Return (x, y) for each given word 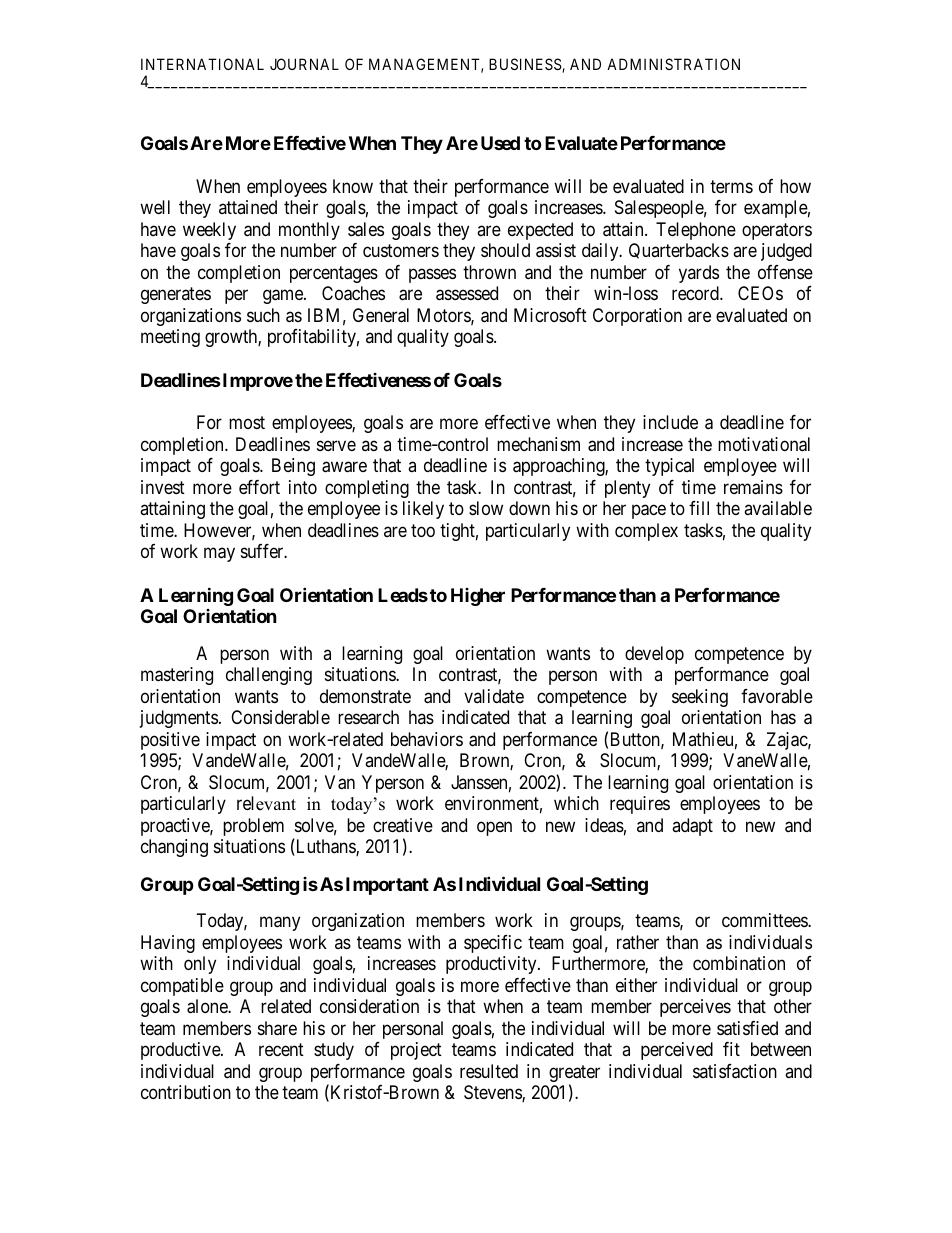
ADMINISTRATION (673, 64)
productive (181, 1051)
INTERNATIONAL (202, 64)
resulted (489, 1071)
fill (699, 508)
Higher (478, 597)
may (219, 555)
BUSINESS (526, 65)
